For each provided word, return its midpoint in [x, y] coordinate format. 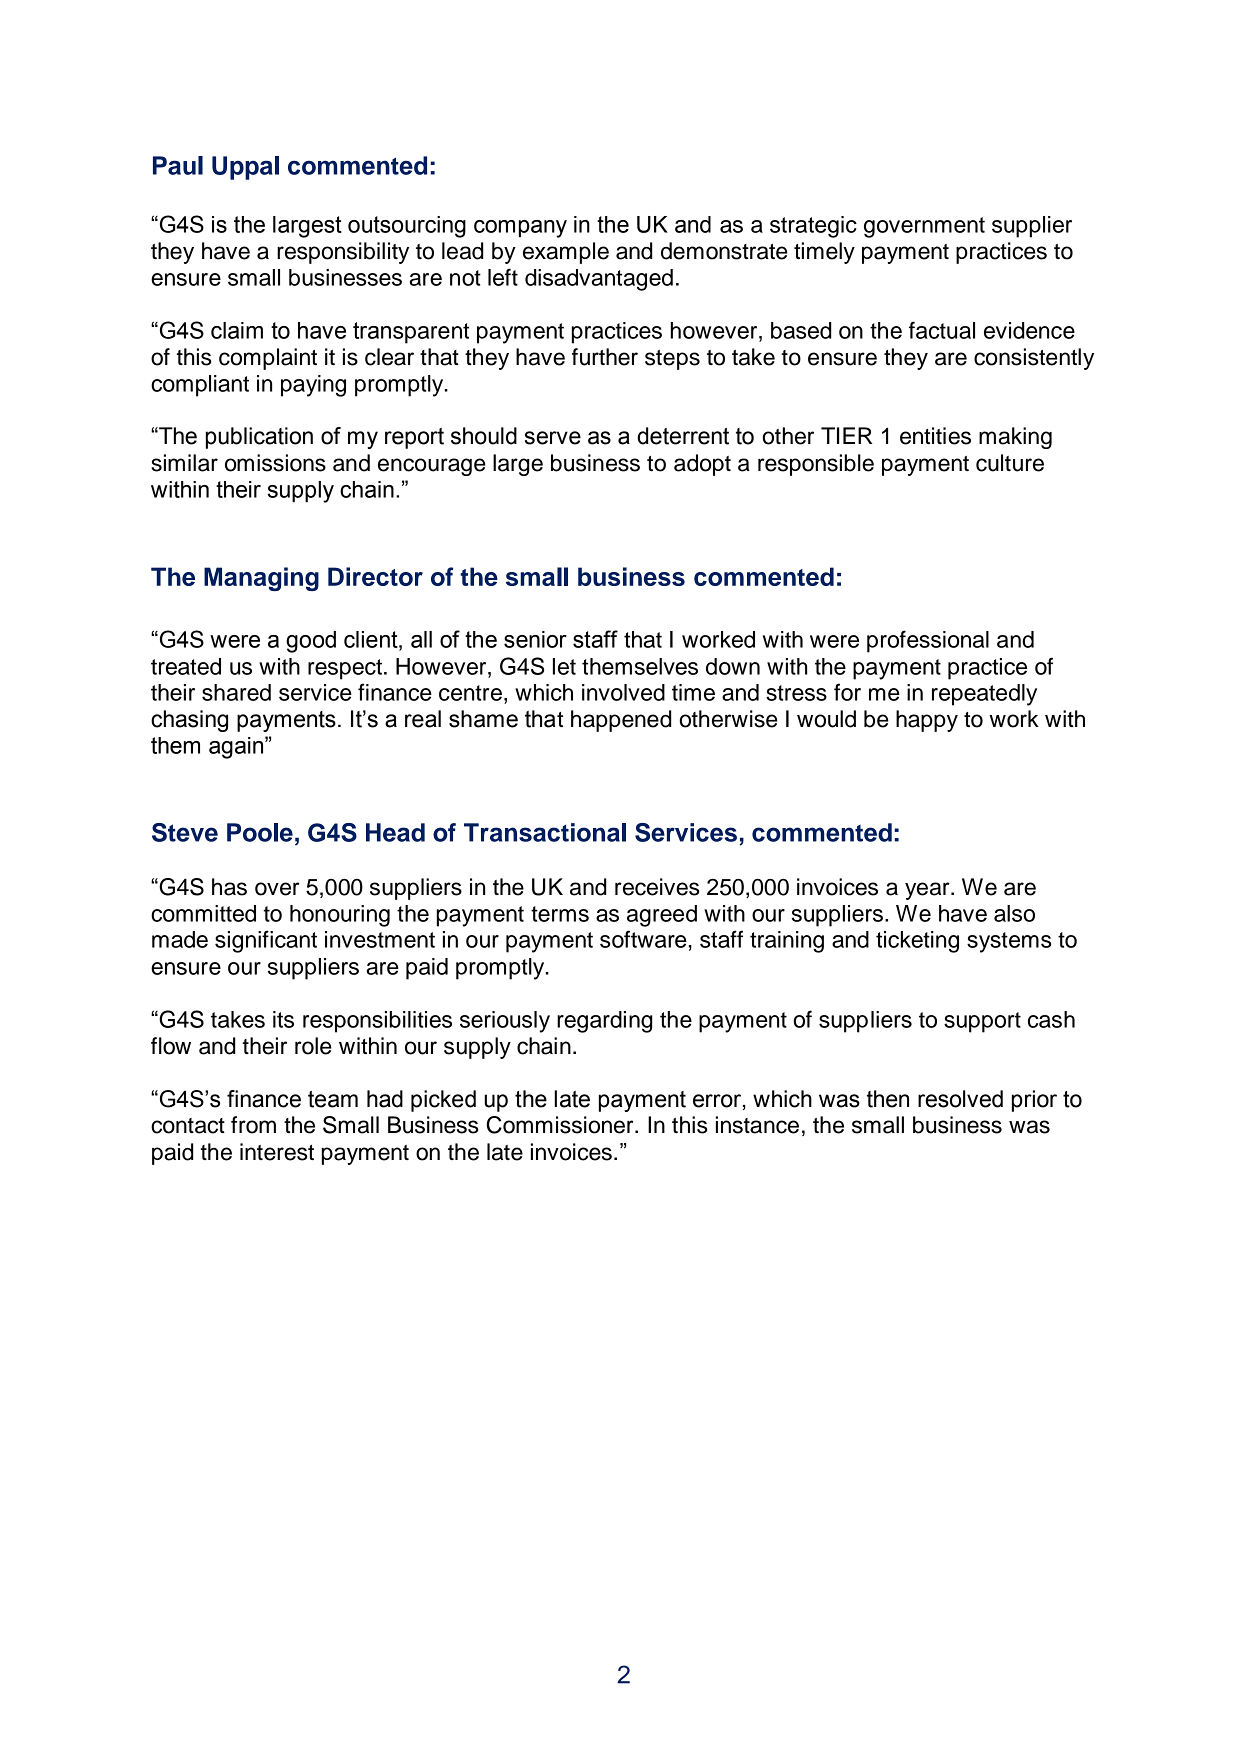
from [253, 1125]
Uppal [245, 168]
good [311, 642]
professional [928, 641]
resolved [960, 1099]
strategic [813, 227]
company [520, 229]
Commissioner [561, 1125]
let [564, 666]
